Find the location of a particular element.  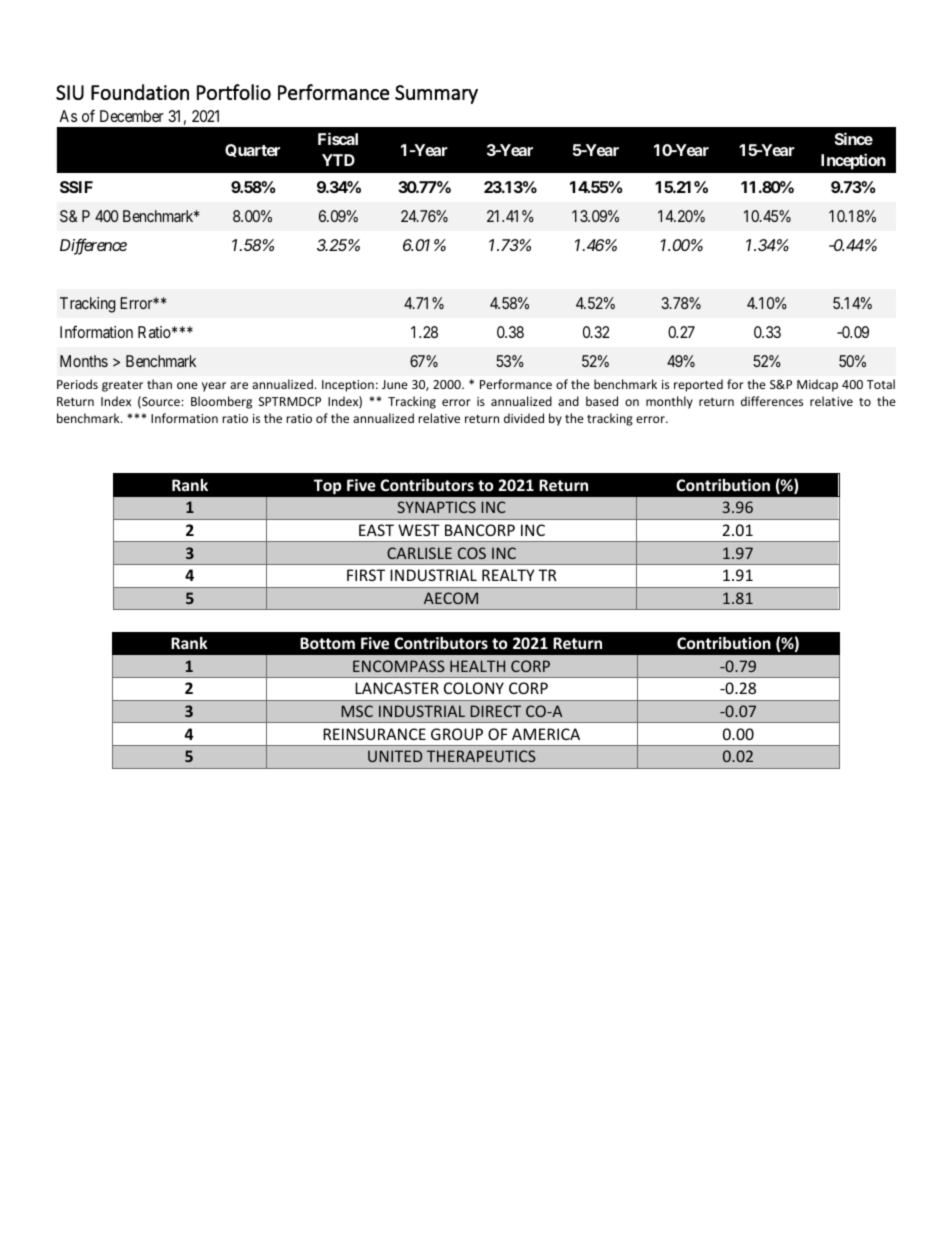

December is located at coordinates (132, 116).
